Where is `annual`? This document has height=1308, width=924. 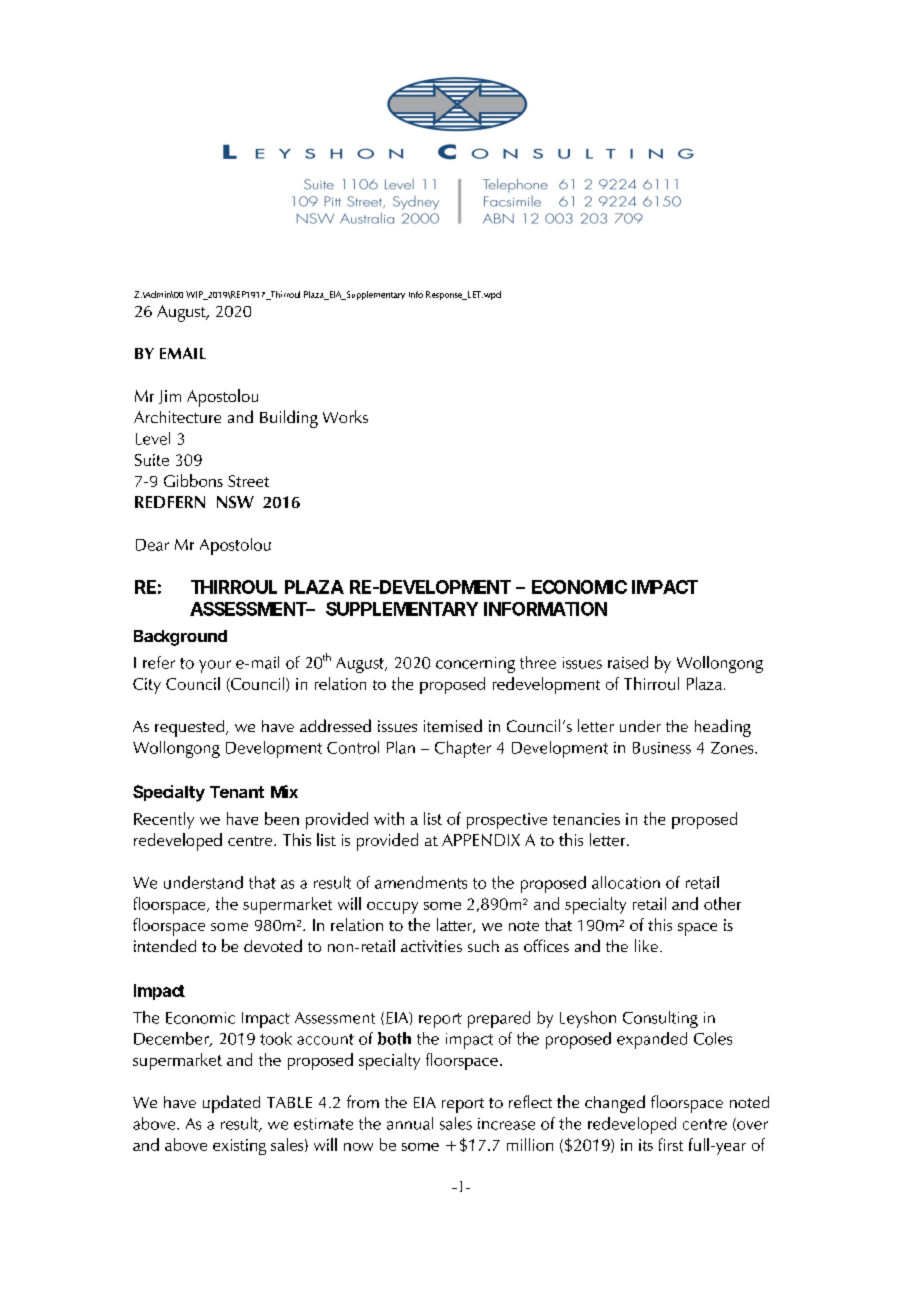 annual is located at coordinates (410, 1123).
